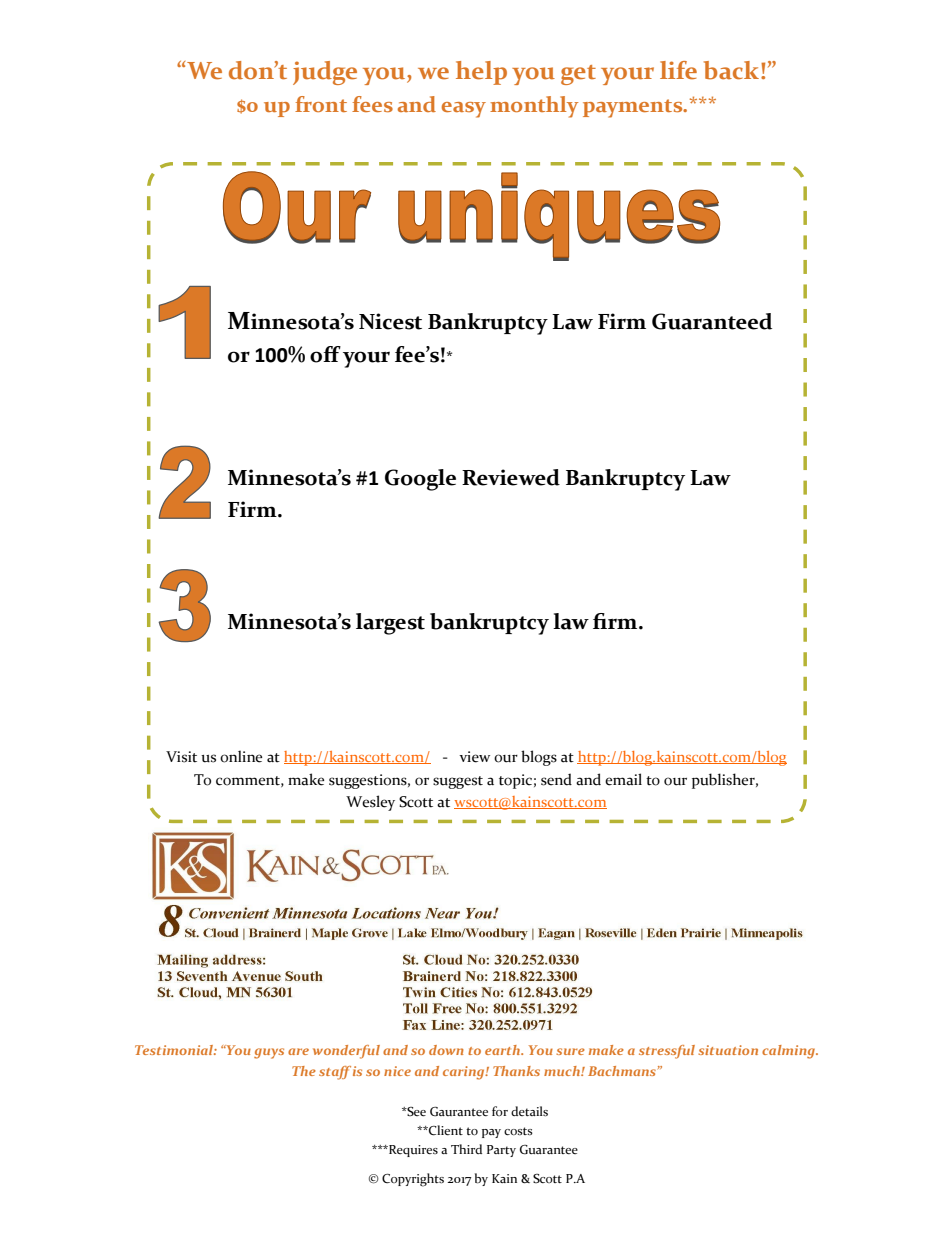 This page has width=952, height=1233. What do you see at coordinates (733, 70) in the page?
I see `back` at bounding box center [733, 70].
